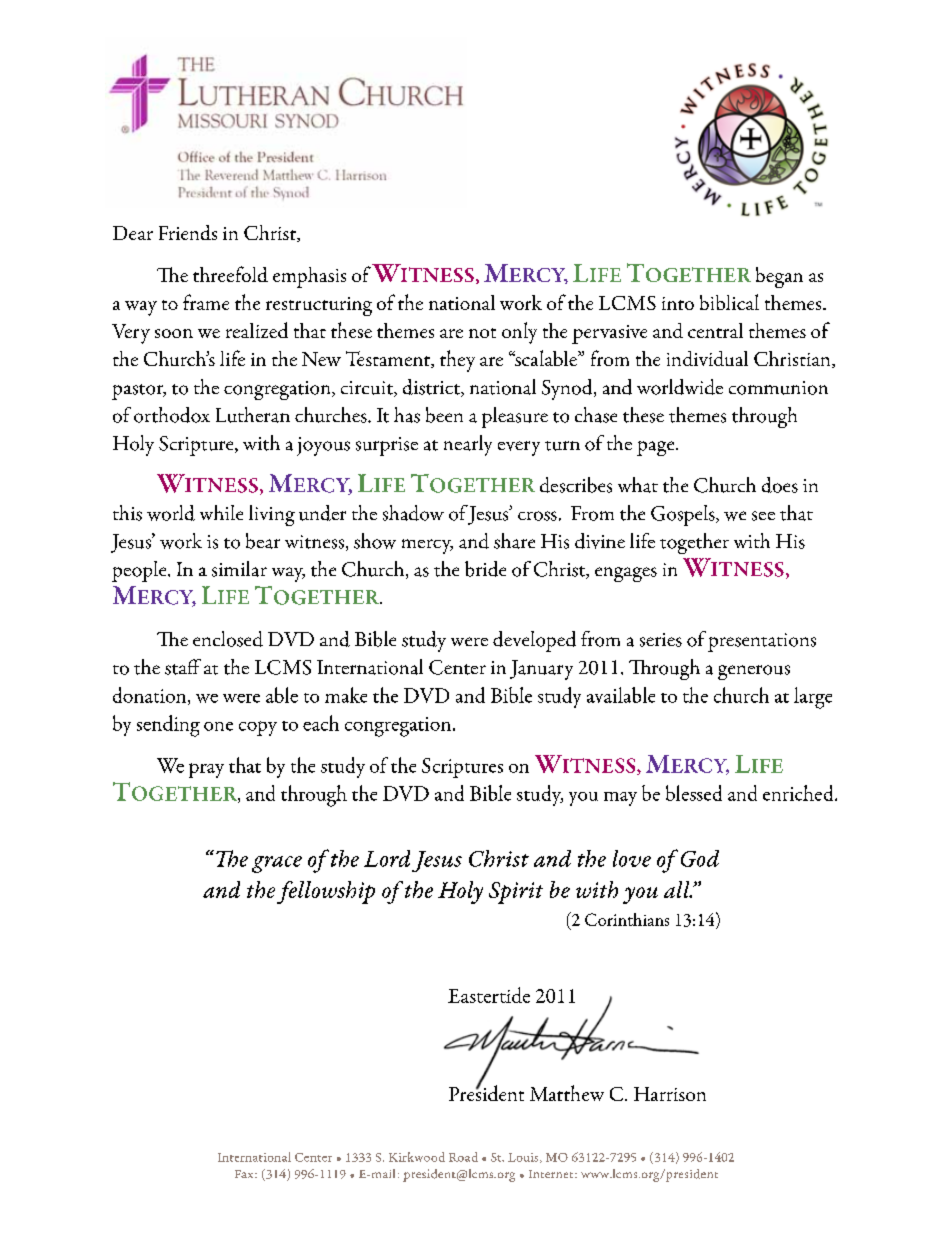  Describe the element at coordinates (754, 672) in the image. I see `generous` at that location.
